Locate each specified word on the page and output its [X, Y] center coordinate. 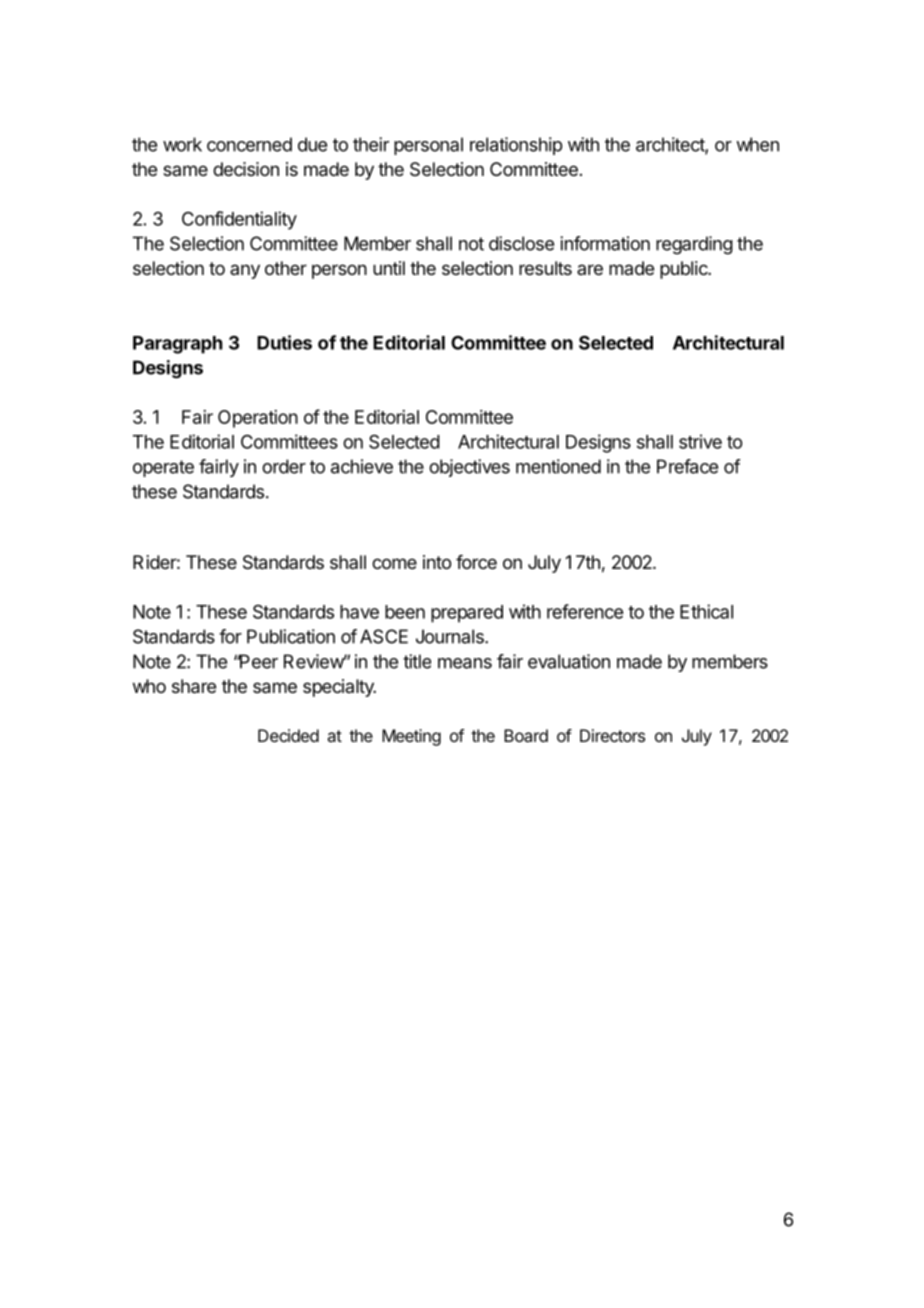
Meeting [411, 737]
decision [246, 169]
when [757, 144]
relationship [516, 146]
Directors [612, 735]
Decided [288, 735]
